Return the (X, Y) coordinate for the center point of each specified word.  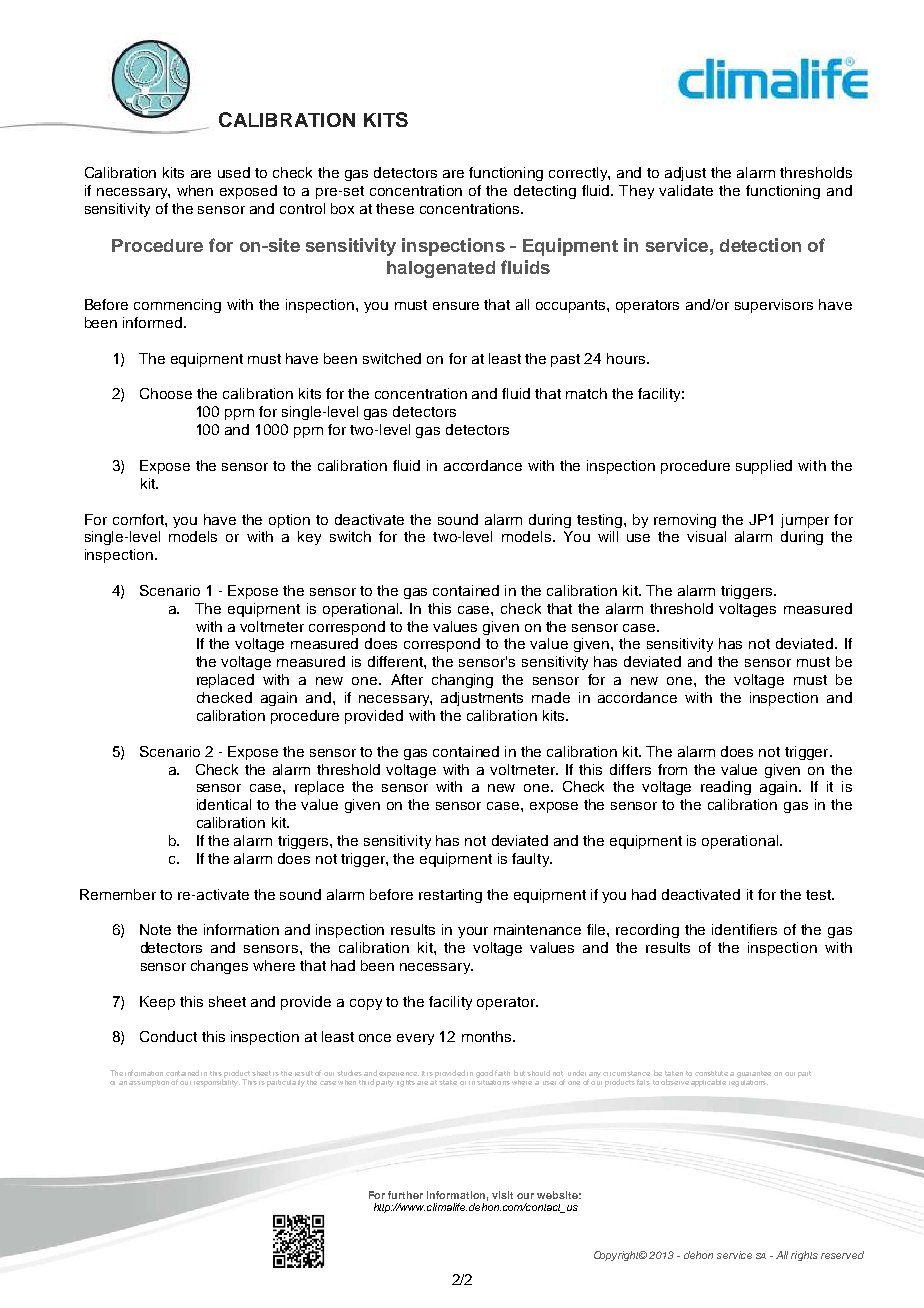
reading (726, 788)
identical (224, 804)
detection (760, 245)
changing (462, 681)
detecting (545, 192)
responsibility (217, 1082)
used (234, 172)
